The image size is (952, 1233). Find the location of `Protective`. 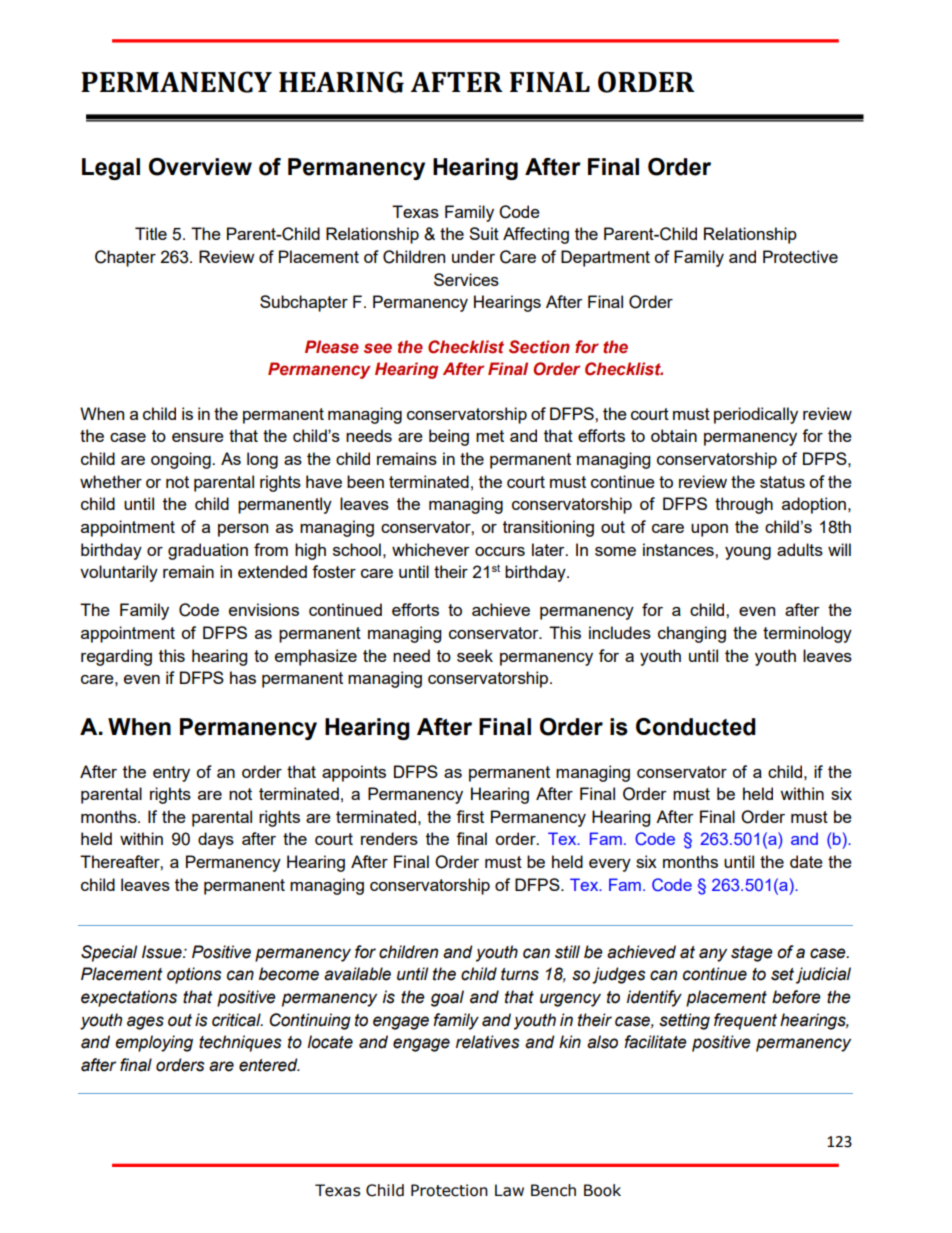

Protective is located at coordinates (800, 256).
